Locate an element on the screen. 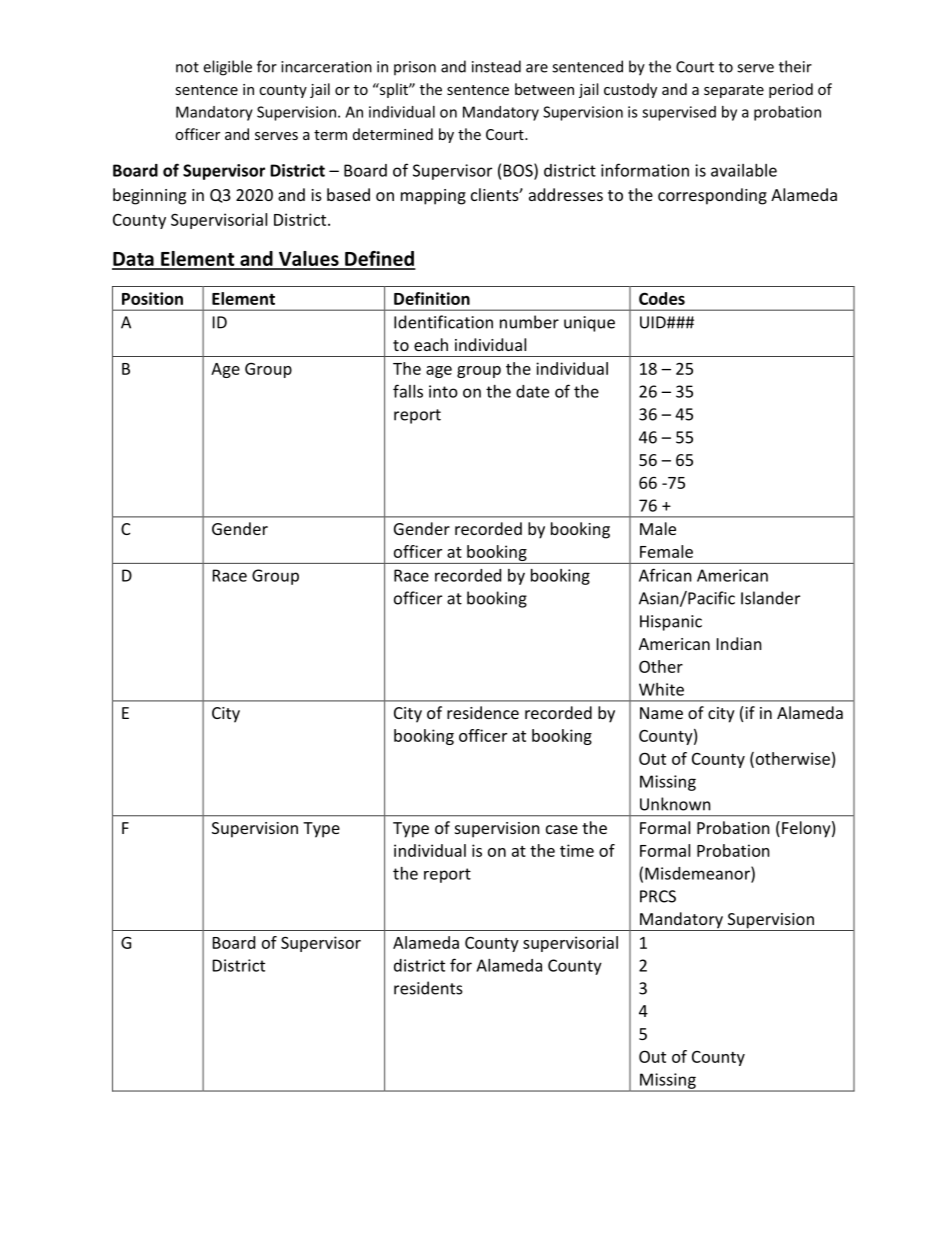  instead is located at coordinates (496, 66).
